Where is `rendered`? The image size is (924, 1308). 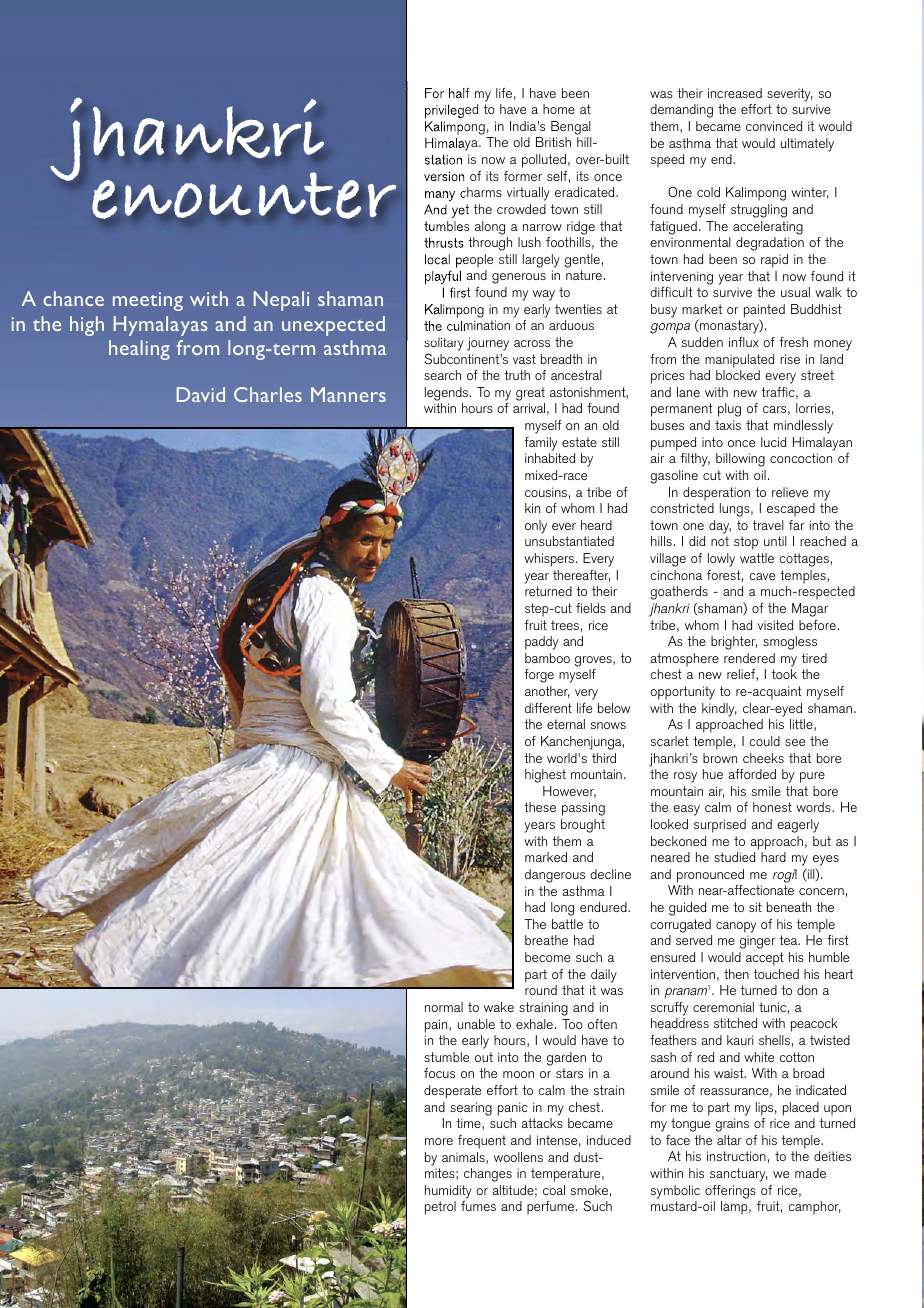 rendered is located at coordinates (749, 658).
